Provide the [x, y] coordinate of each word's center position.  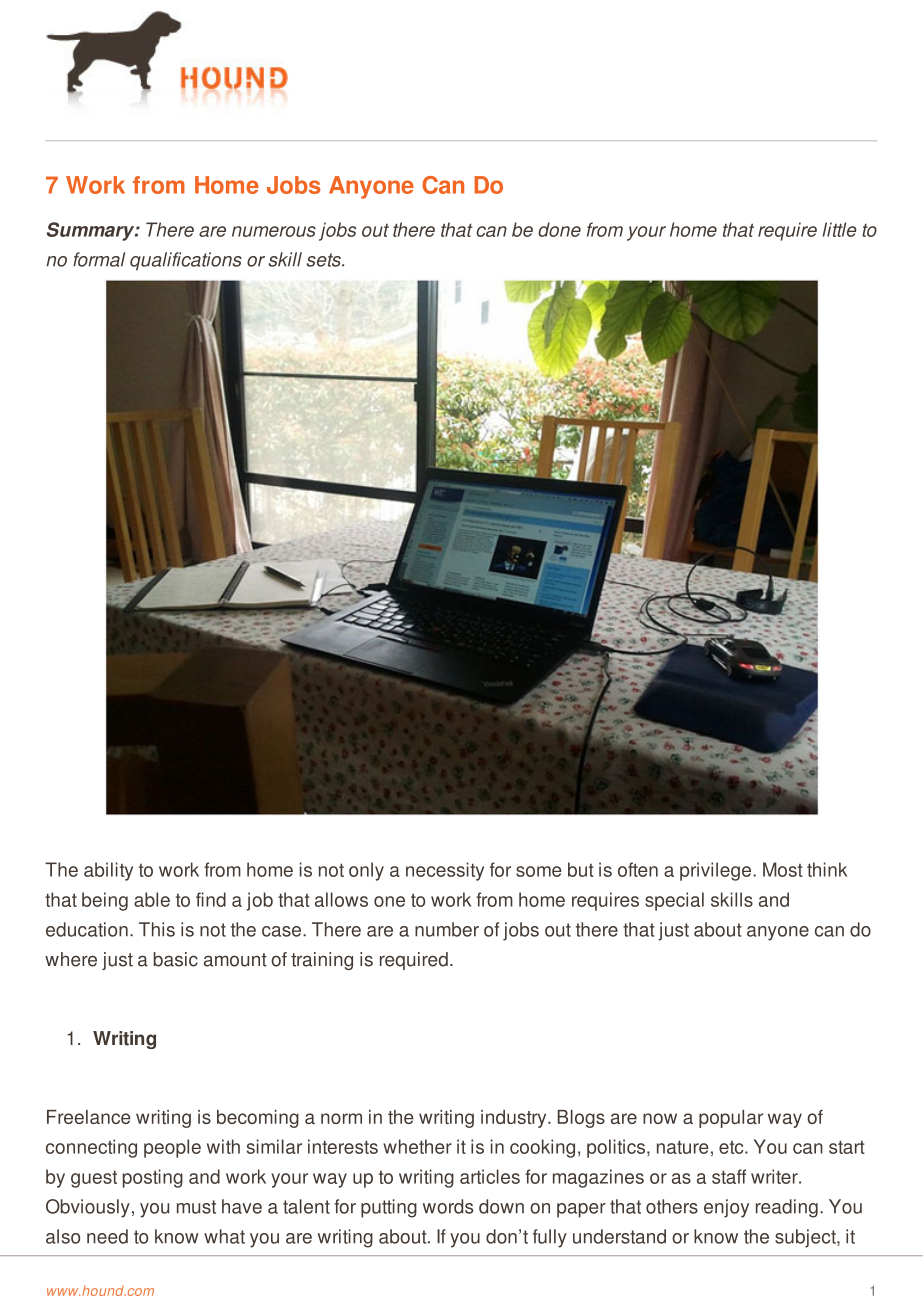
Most [783, 869]
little [840, 229]
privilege [717, 871]
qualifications [186, 261]
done [559, 229]
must [196, 1207]
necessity [445, 871]
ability [108, 871]
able [152, 899]
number [447, 929]
